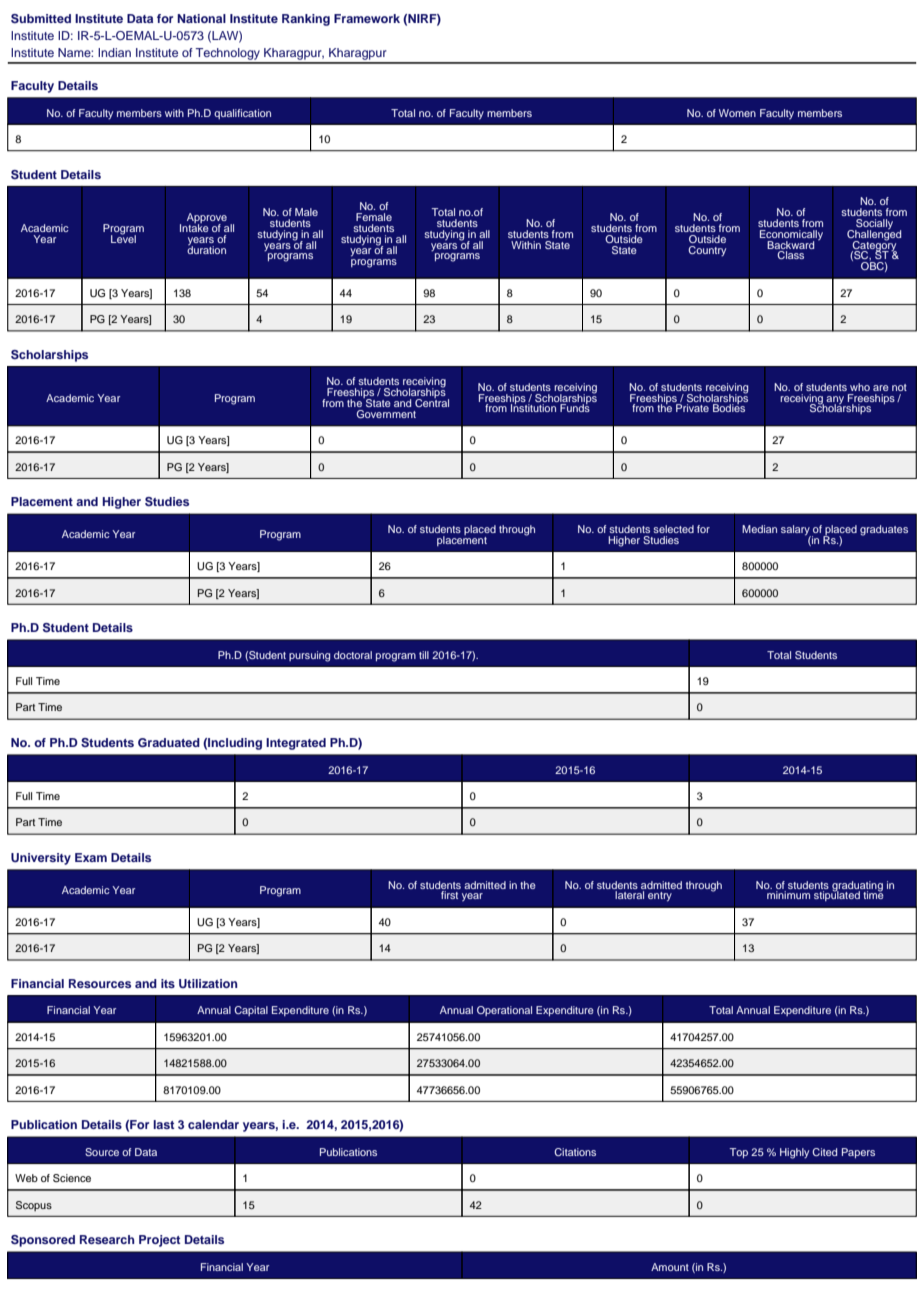 The image size is (924, 1308). I want to click on till, so click(424, 655).
